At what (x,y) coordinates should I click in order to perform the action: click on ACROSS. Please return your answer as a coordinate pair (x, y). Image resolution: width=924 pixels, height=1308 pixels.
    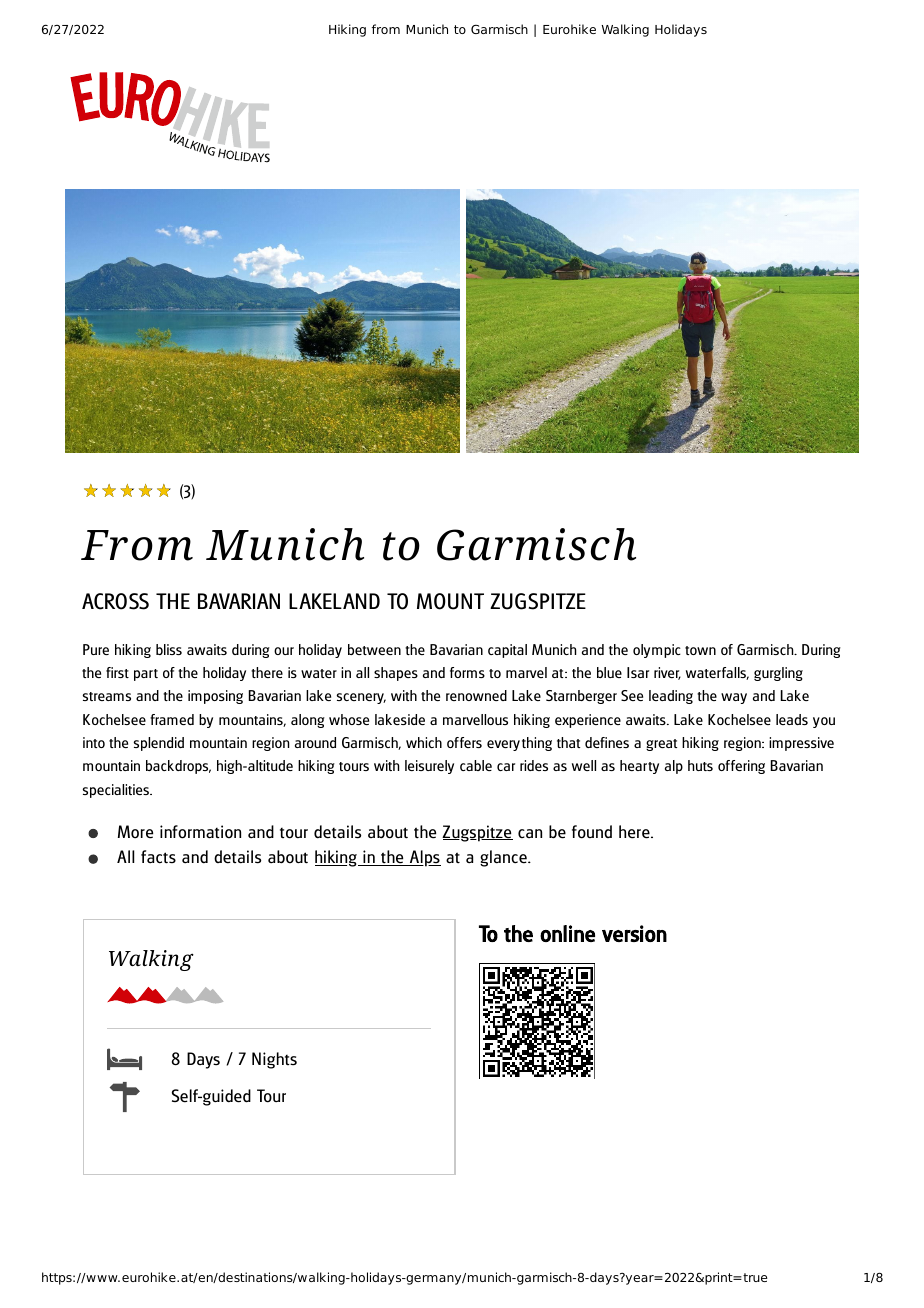
    Looking at the image, I should click on (115, 601).
